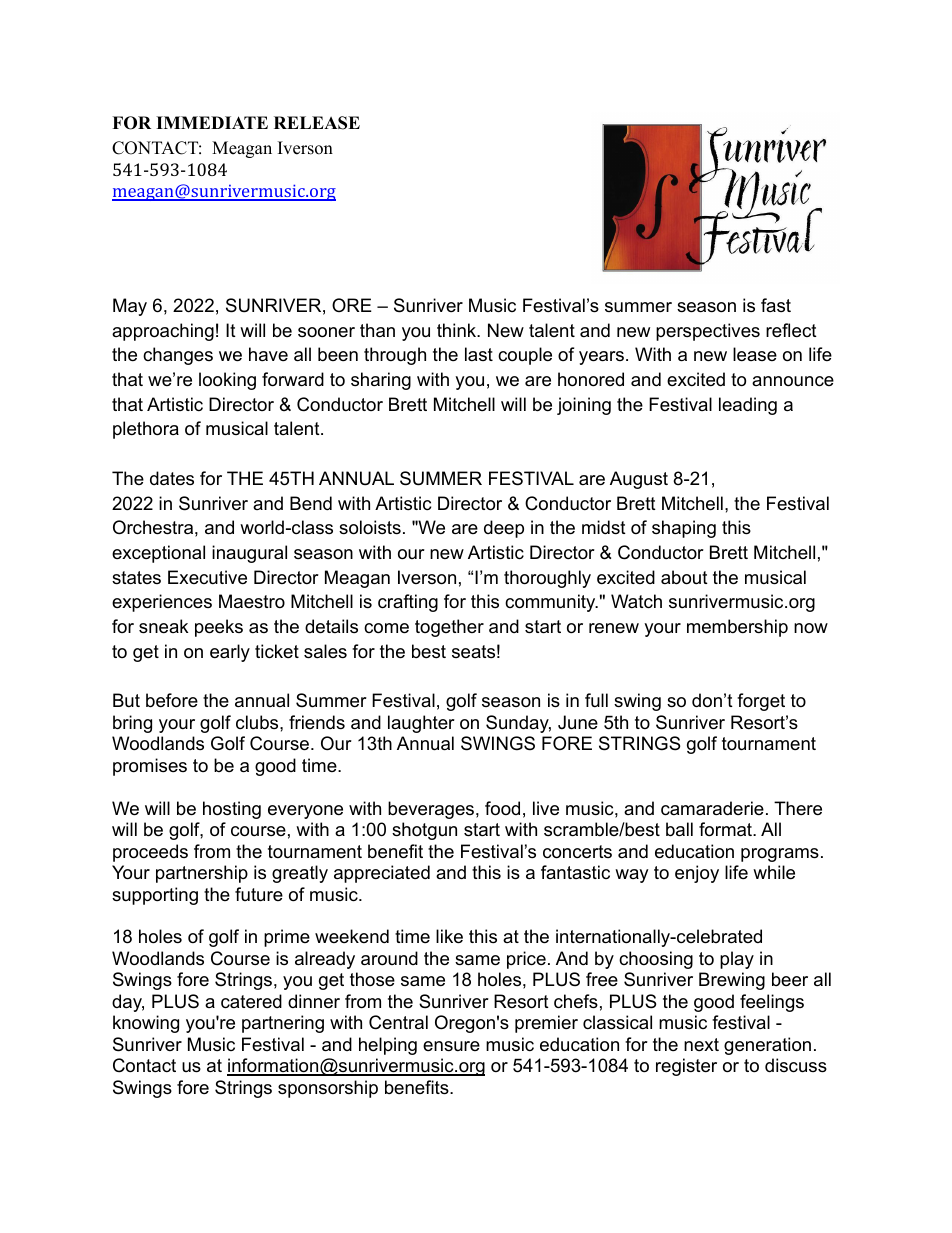 The image size is (952, 1233). What do you see at coordinates (421, 724) in the screenshot?
I see `laughter` at bounding box center [421, 724].
